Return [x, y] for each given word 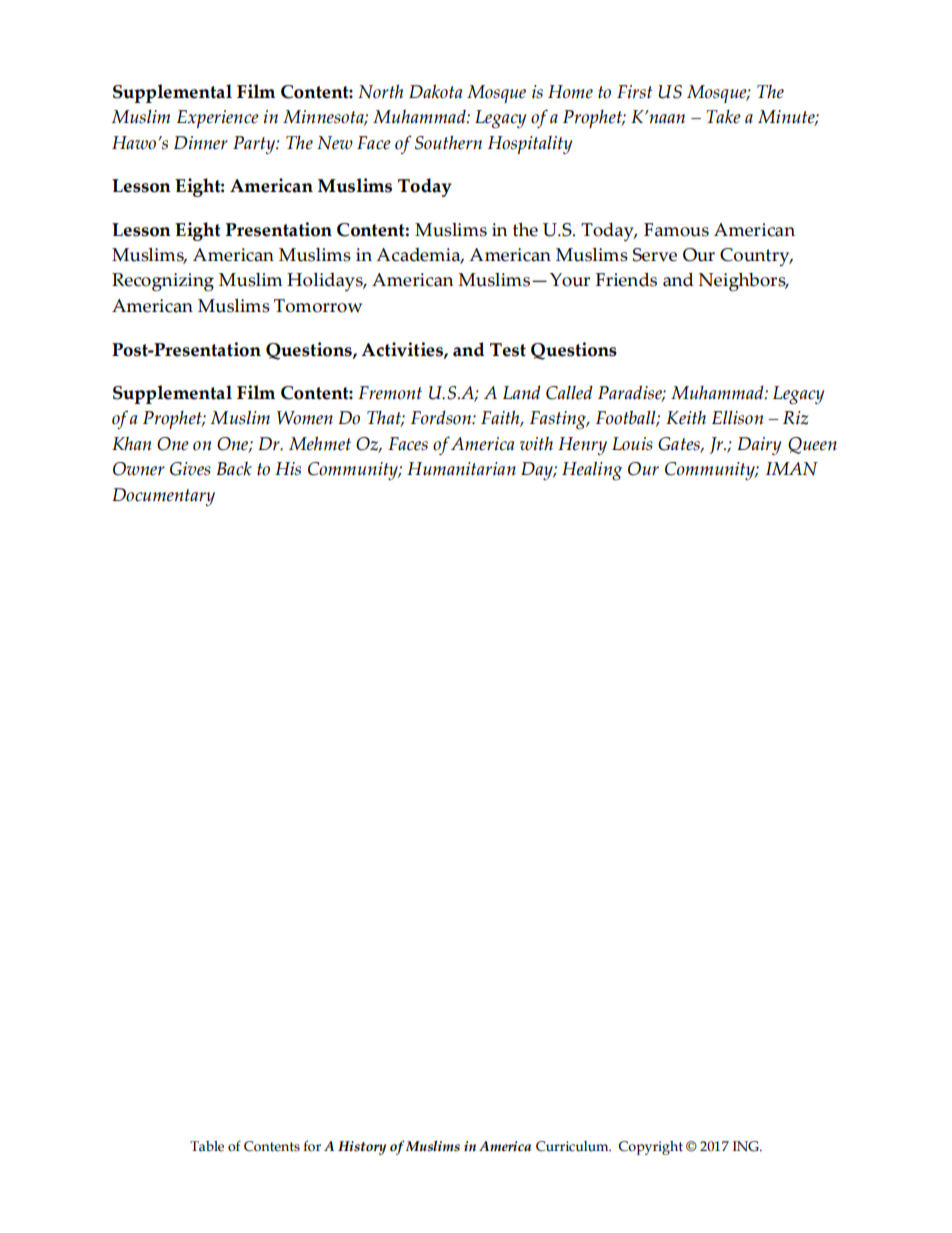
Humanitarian [461, 468]
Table [207, 1146]
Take [723, 117]
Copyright [650, 1148]
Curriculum [573, 1146]
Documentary [163, 497]
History [362, 1148]
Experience [218, 119]
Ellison [738, 418]
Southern [448, 143]
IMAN [792, 469]
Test [508, 350]
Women [305, 418]
